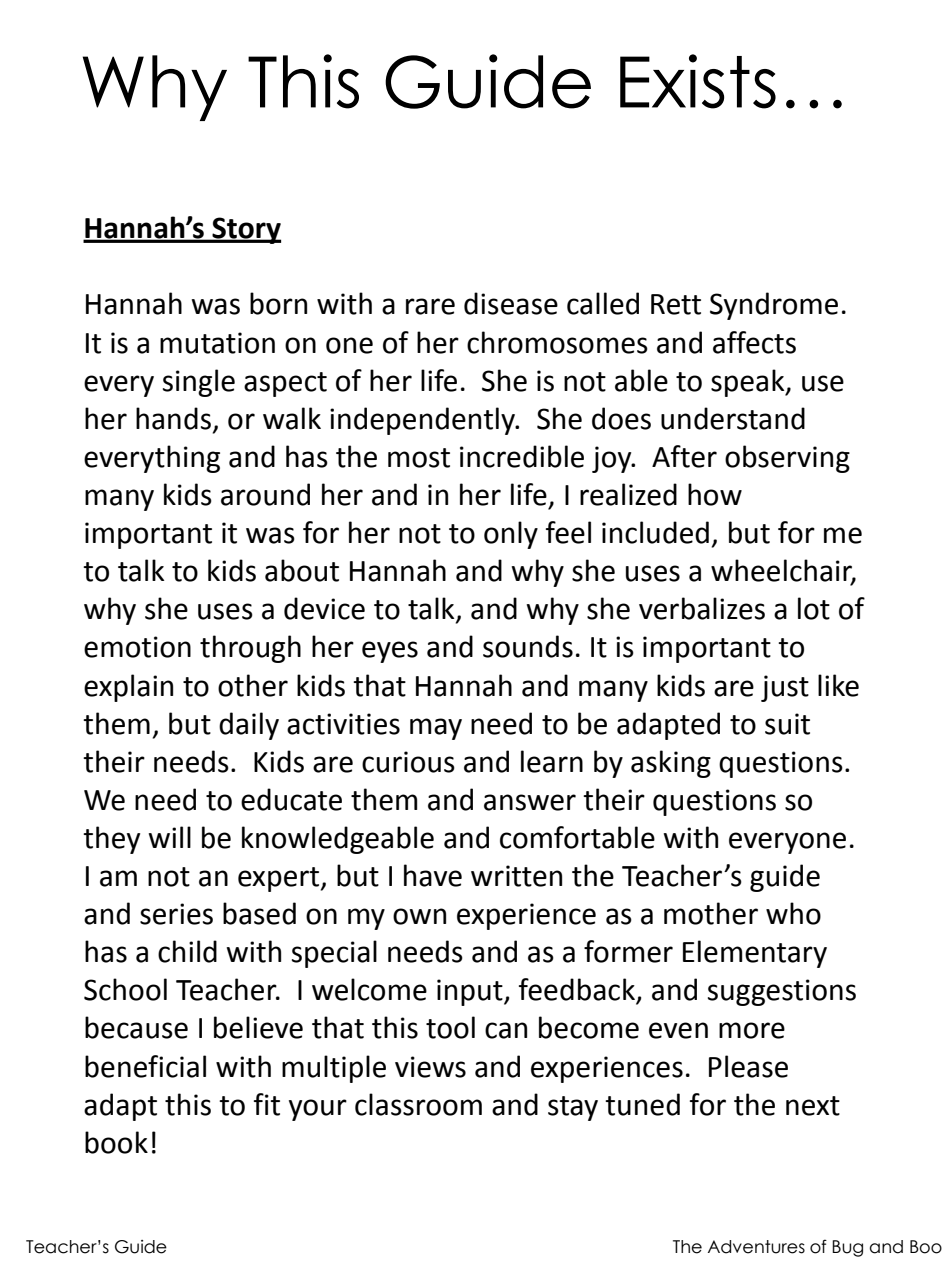 This screenshot has height=1270, width=952. I want to click on child, so click(187, 951).
